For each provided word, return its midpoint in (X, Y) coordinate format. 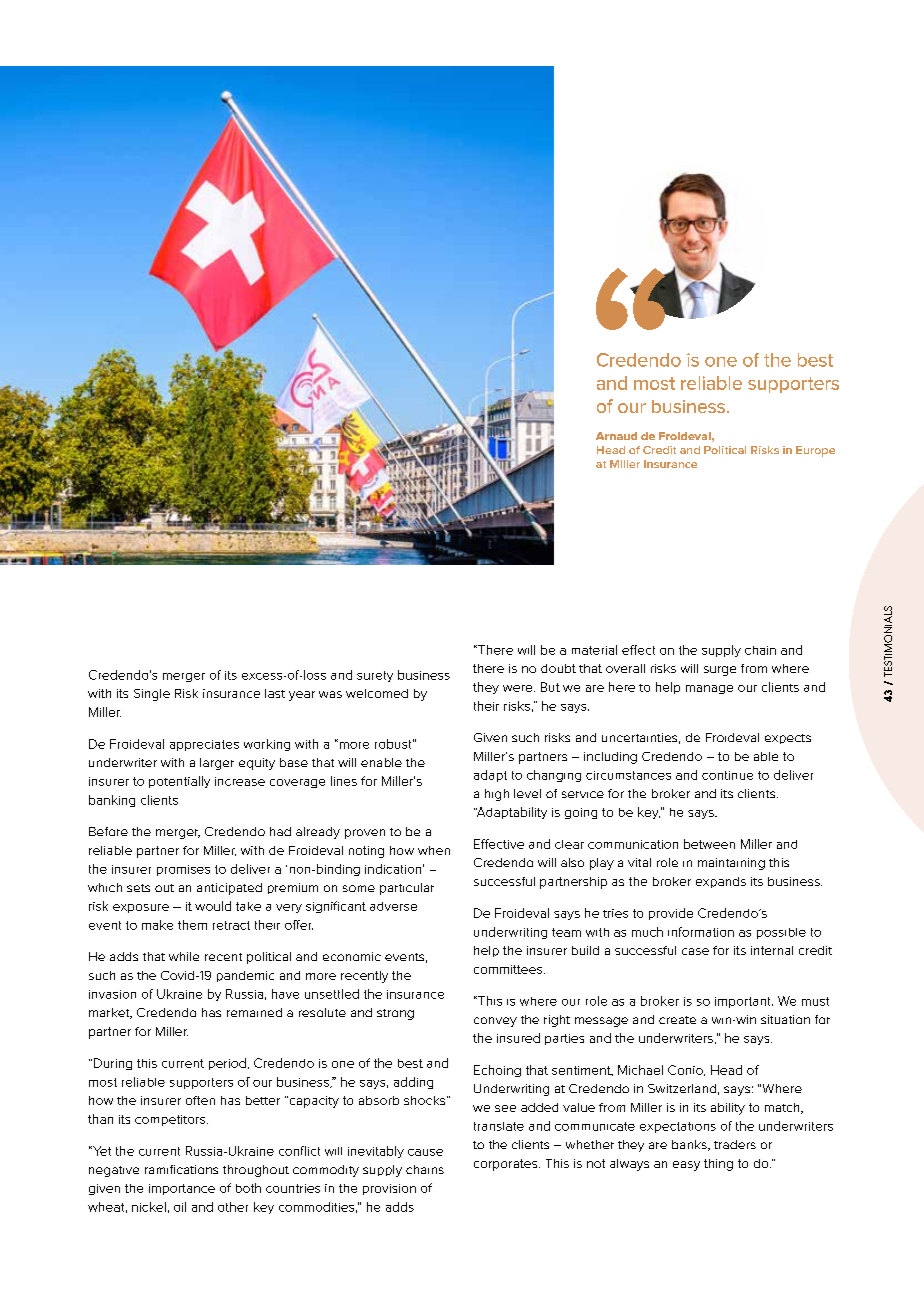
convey (495, 1022)
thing (718, 1165)
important (744, 1002)
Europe (815, 451)
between (709, 844)
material (594, 650)
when (434, 850)
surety (375, 676)
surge (720, 671)
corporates (507, 1165)
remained (254, 1012)
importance (182, 1189)
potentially (179, 782)
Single (152, 695)
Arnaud (616, 436)
